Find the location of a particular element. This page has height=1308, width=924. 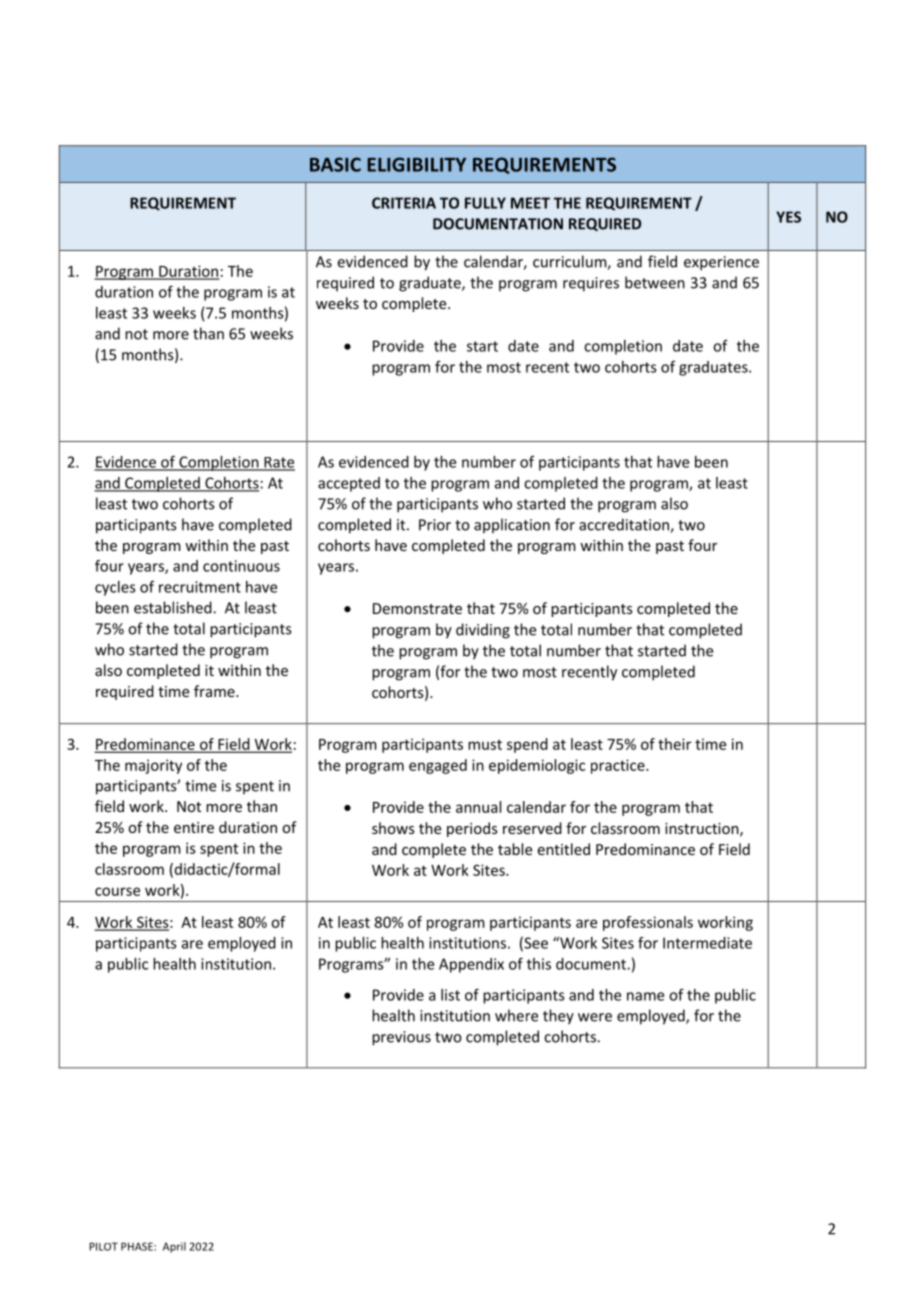

BASIC is located at coordinates (335, 164).
